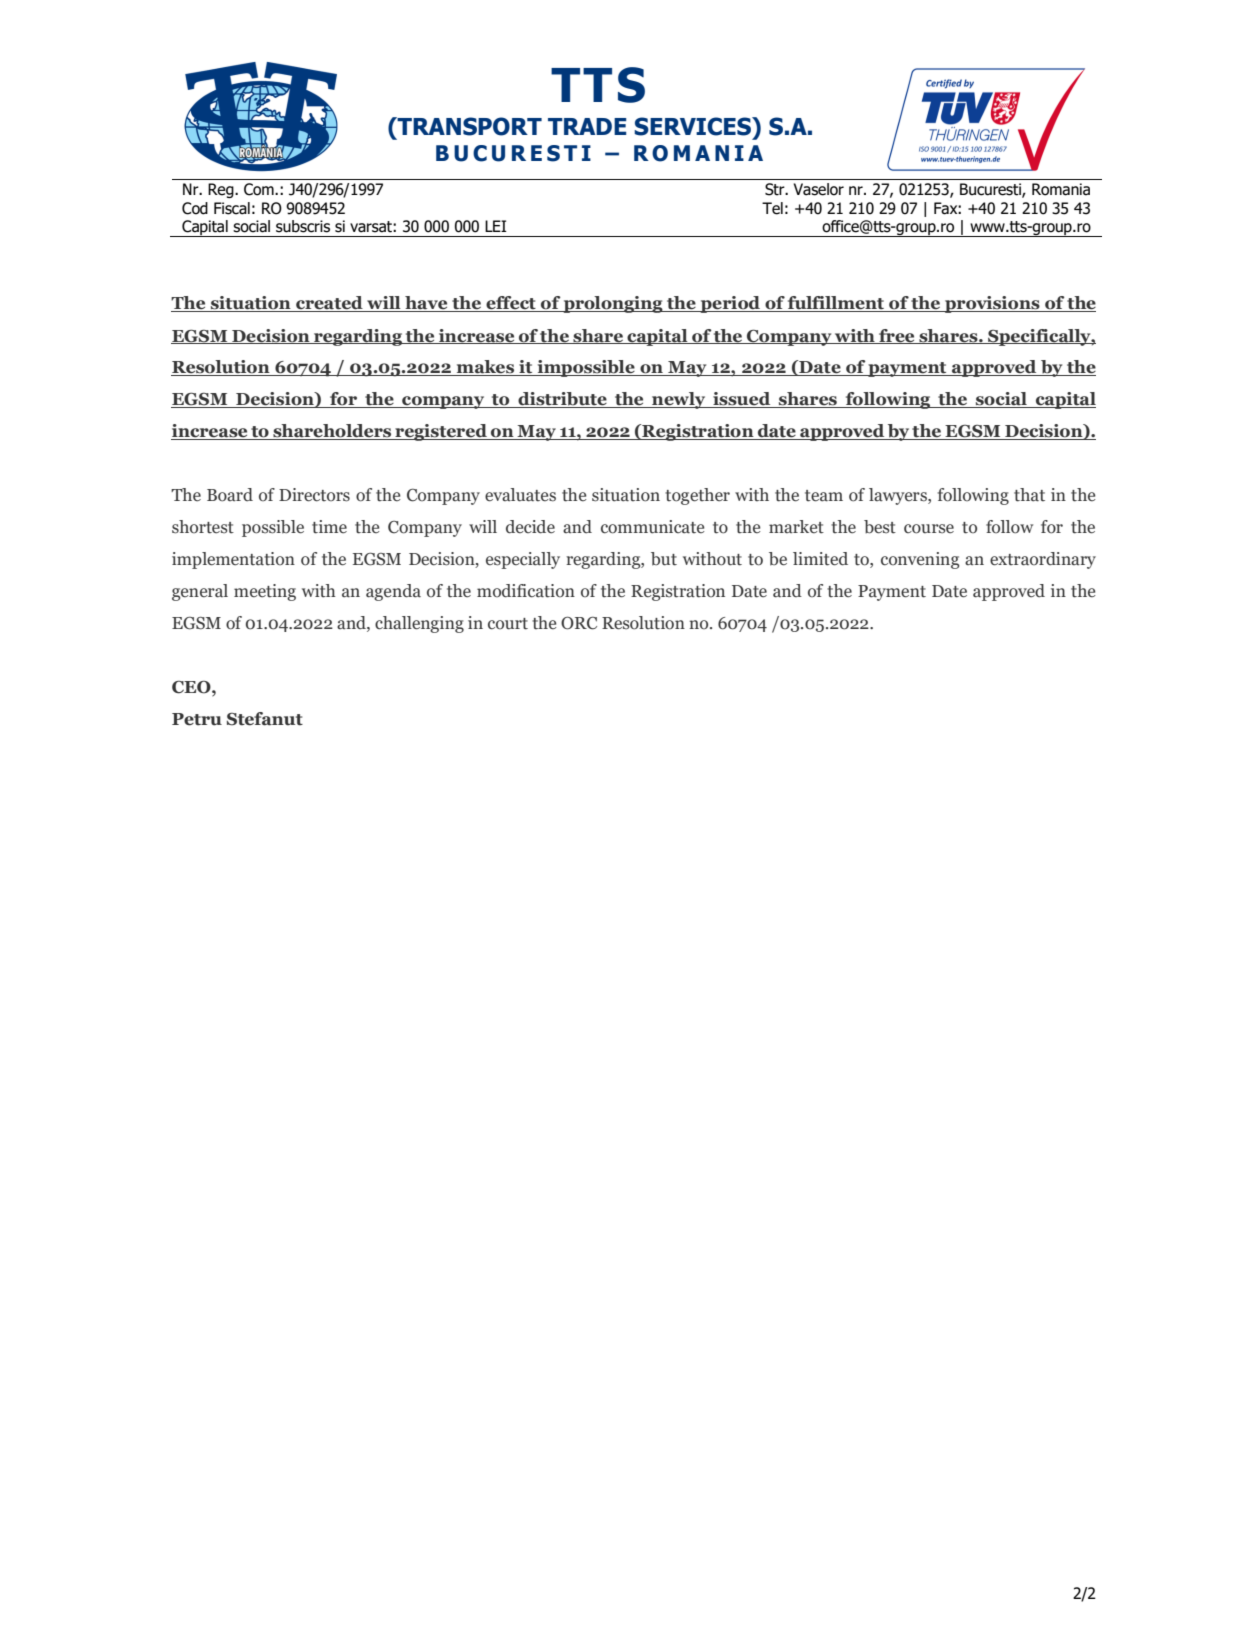 The width and height of the image is (1260, 1630). Describe the element at coordinates (232, 208) in the image. I see `Fiscal` at that location.
